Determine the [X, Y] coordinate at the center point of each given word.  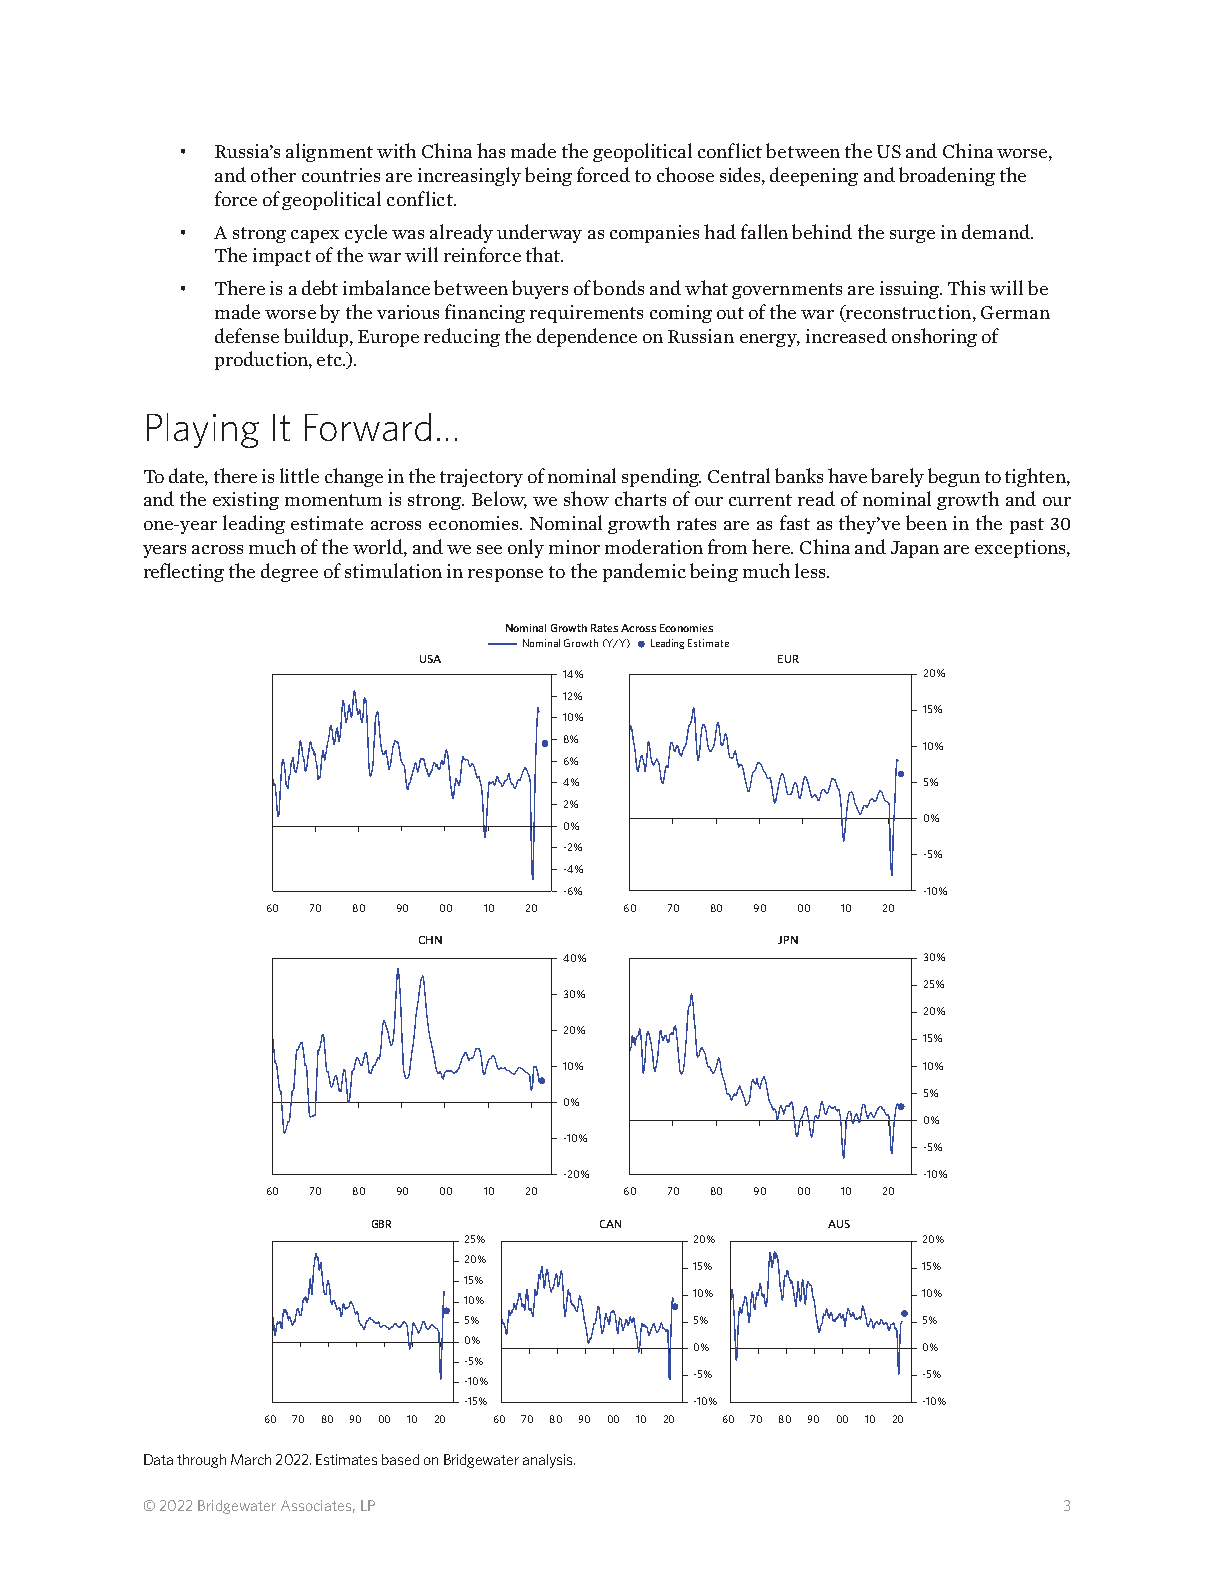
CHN [430, 940]
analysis [549, 1461]
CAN [610, 1224]
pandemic [644, 572]
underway [539, 233]
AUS [839, 1224]
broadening [947, 176]
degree [289, 572]
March [251, 1459]
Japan [915, 549]
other [273, 174]
